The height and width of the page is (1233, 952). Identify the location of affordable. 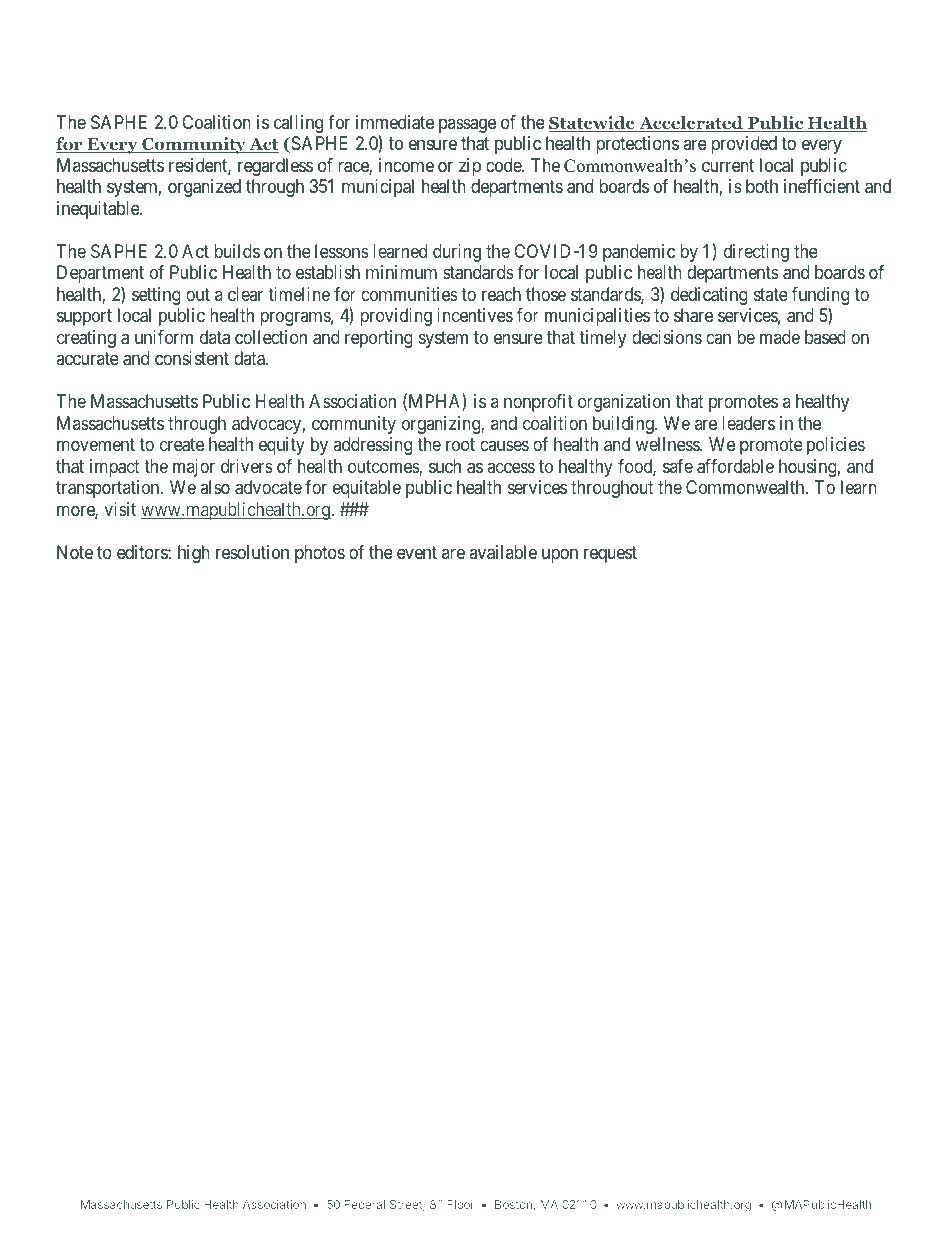
(735, 466).
